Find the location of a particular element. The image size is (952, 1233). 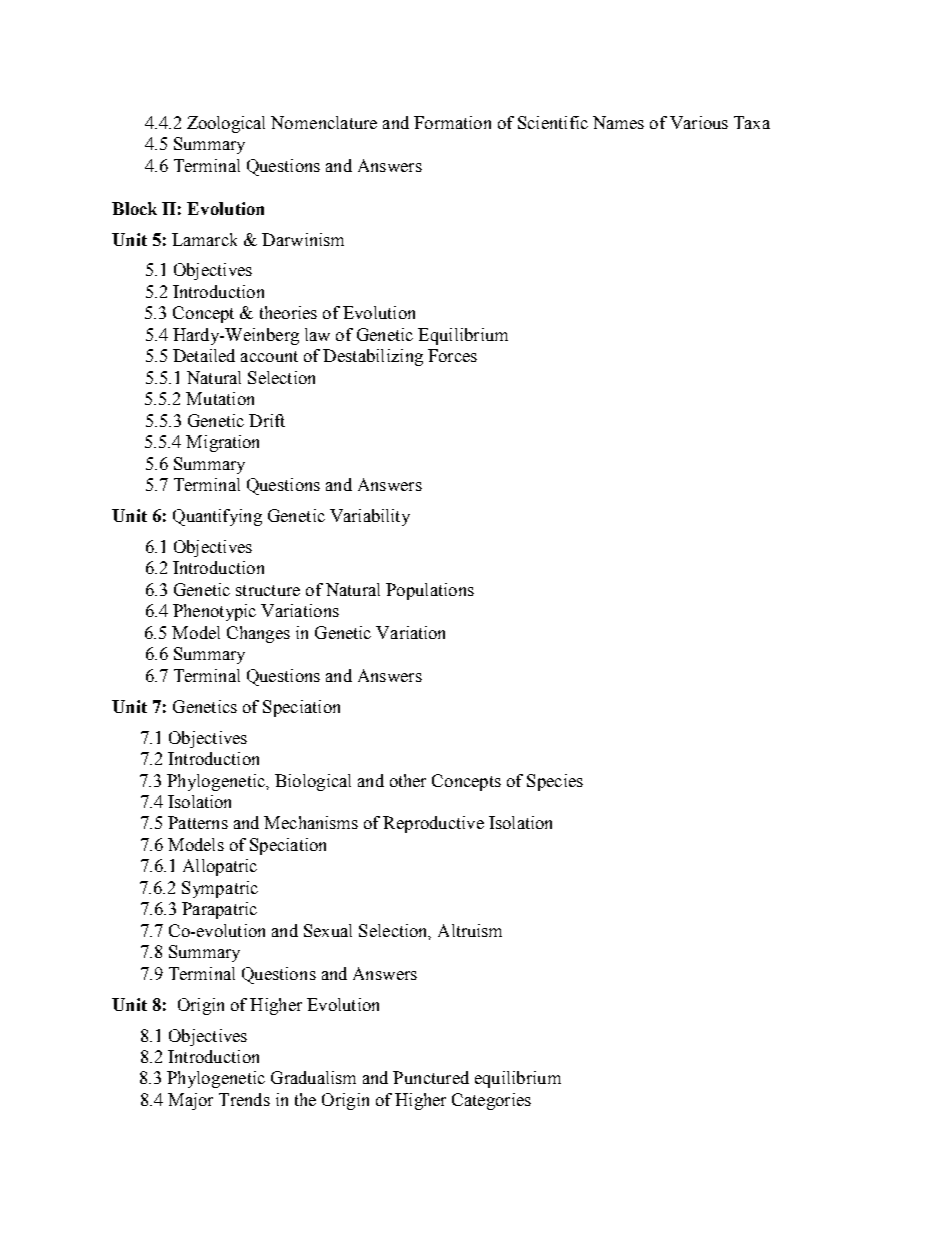

Species is located at coordinates (555, 782).
